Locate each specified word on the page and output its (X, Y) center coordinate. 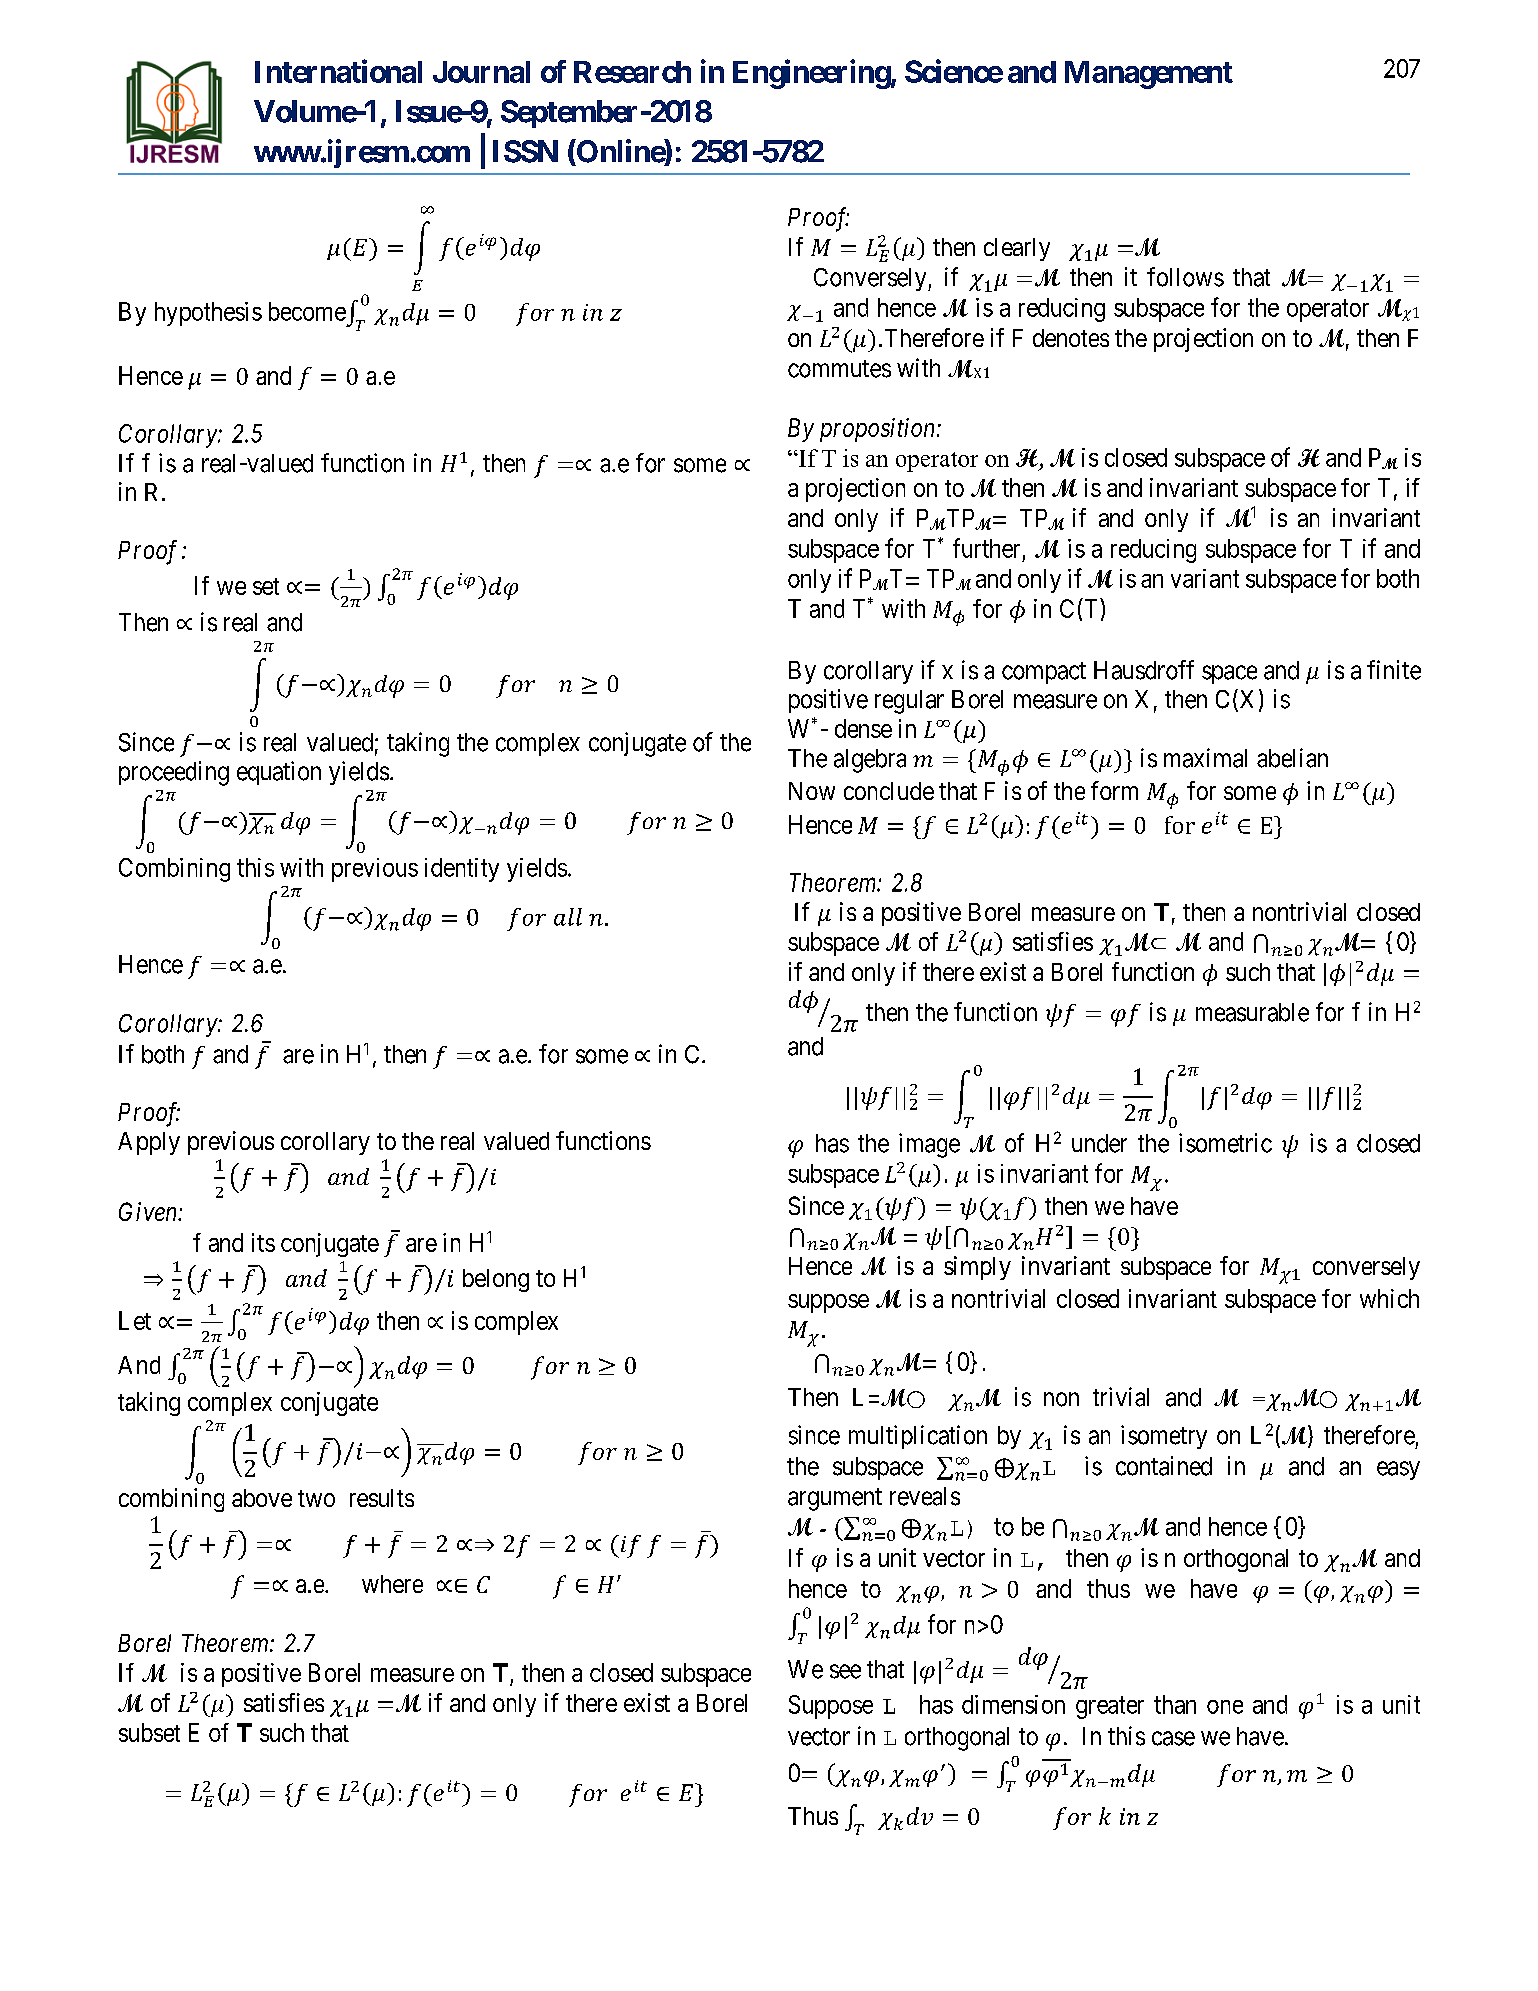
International (338, 71)
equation (279, 773)
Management (1149, 75)
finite (1394, 670)
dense (863, 728)
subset (149, 1732)
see (845, 1671)
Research (632, 72)
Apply (149, 1143)
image (929, 1145)
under (1099, 1143)
